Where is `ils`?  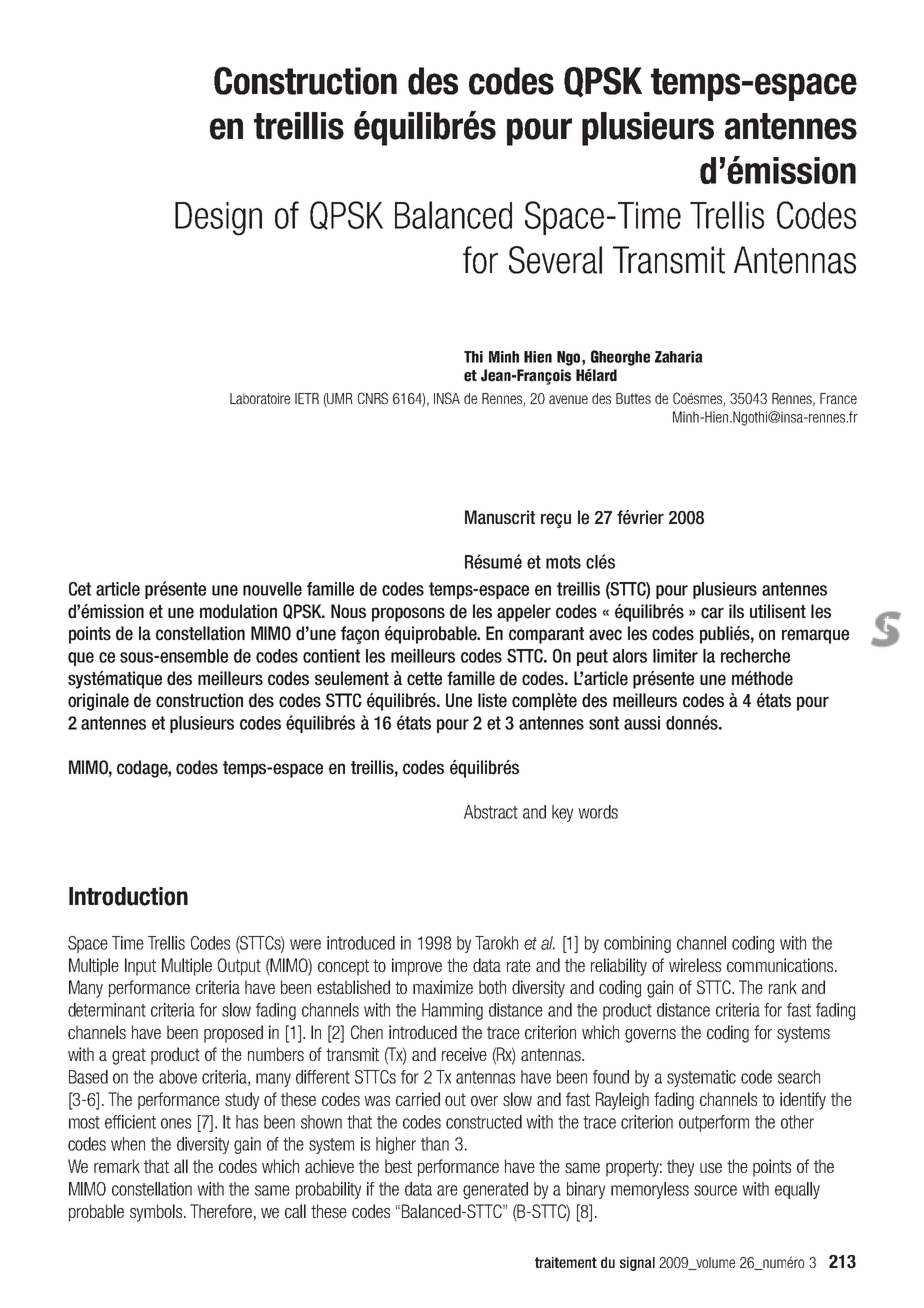
ils is located at coordinates (736, 611).
